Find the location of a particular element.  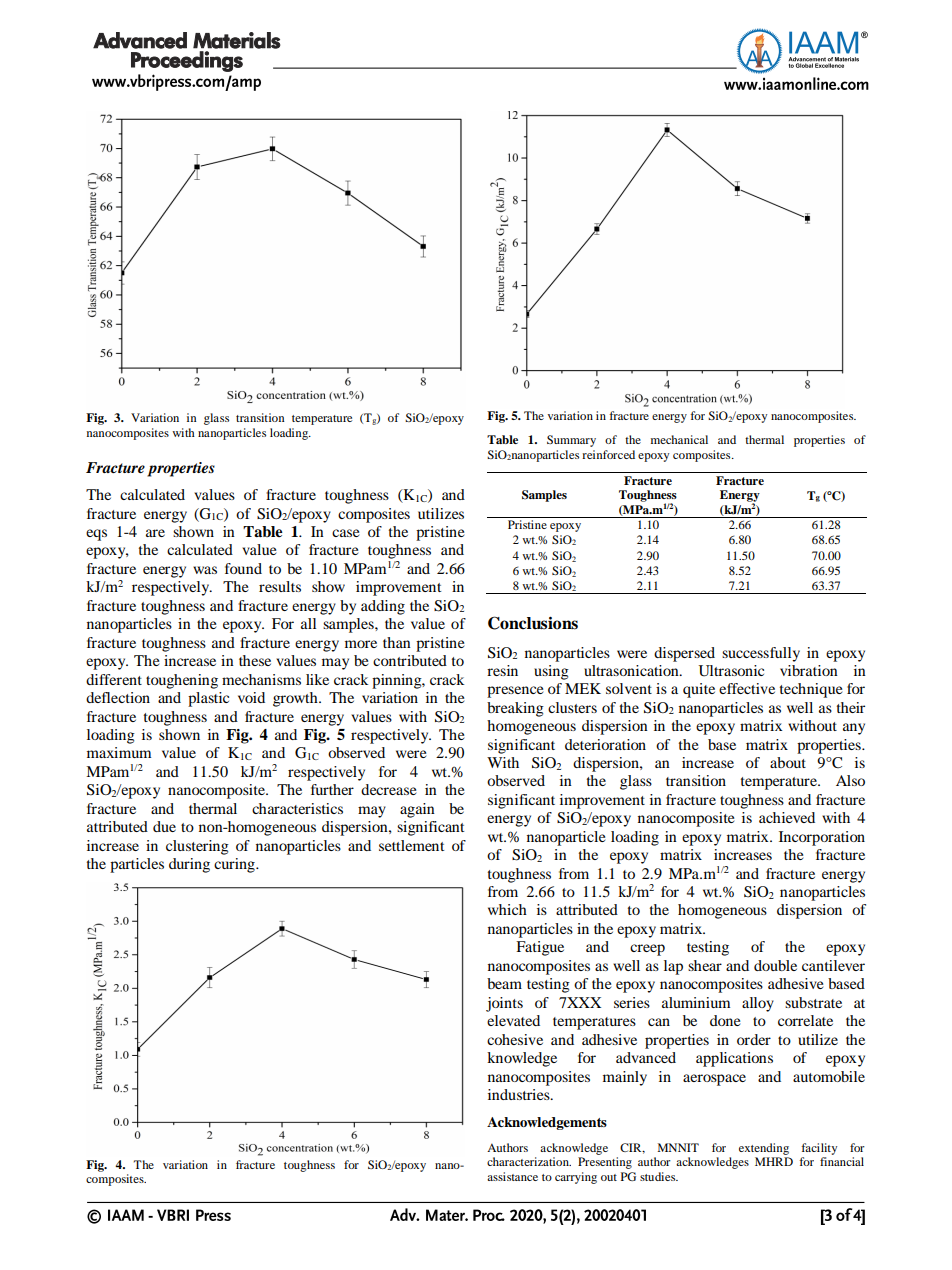

are is located at coordinates (155, 533).
